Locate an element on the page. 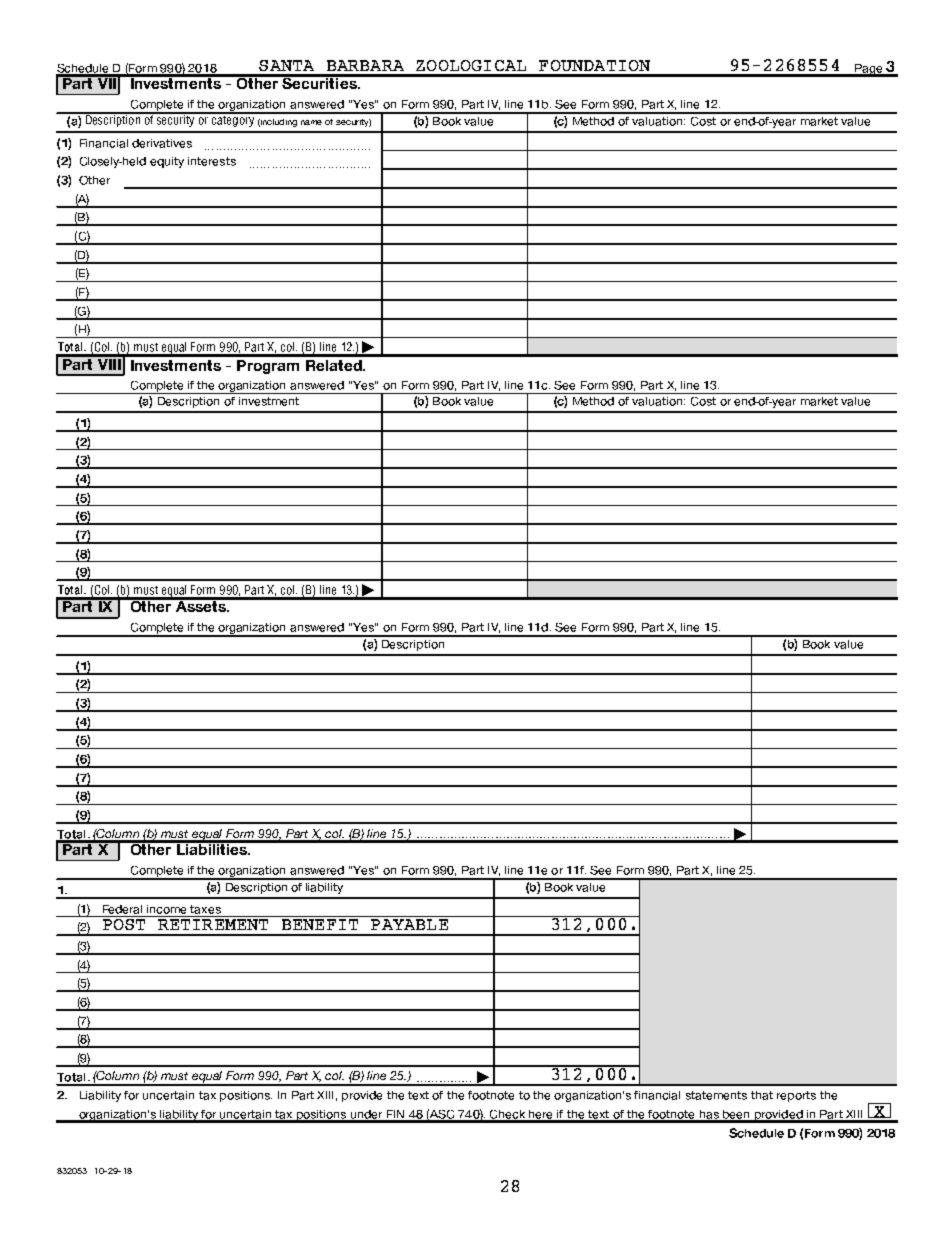  statements is located at coordinates (716, 1095).
